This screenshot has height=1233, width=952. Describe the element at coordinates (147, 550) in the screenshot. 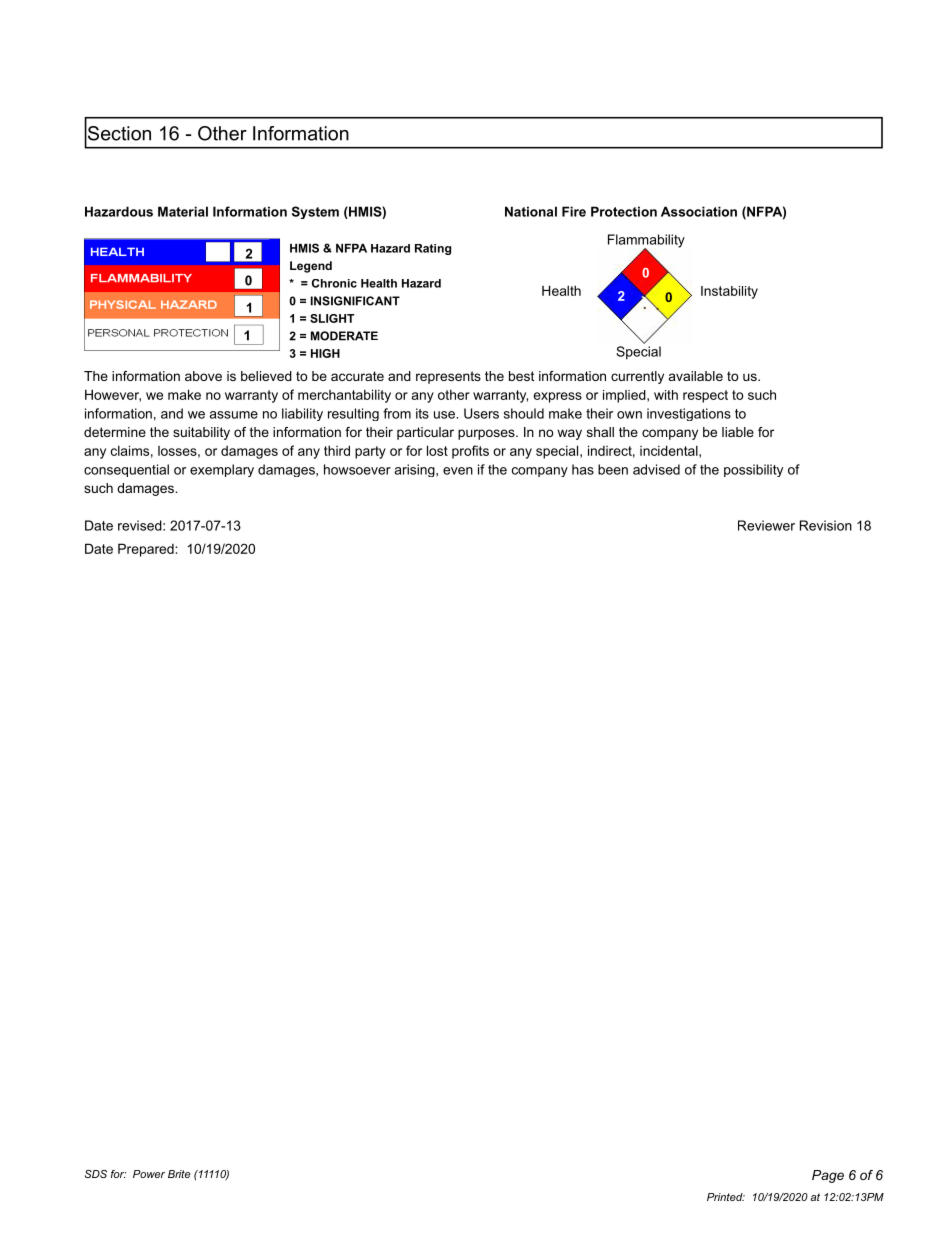

I see `Prepared` at that location.
